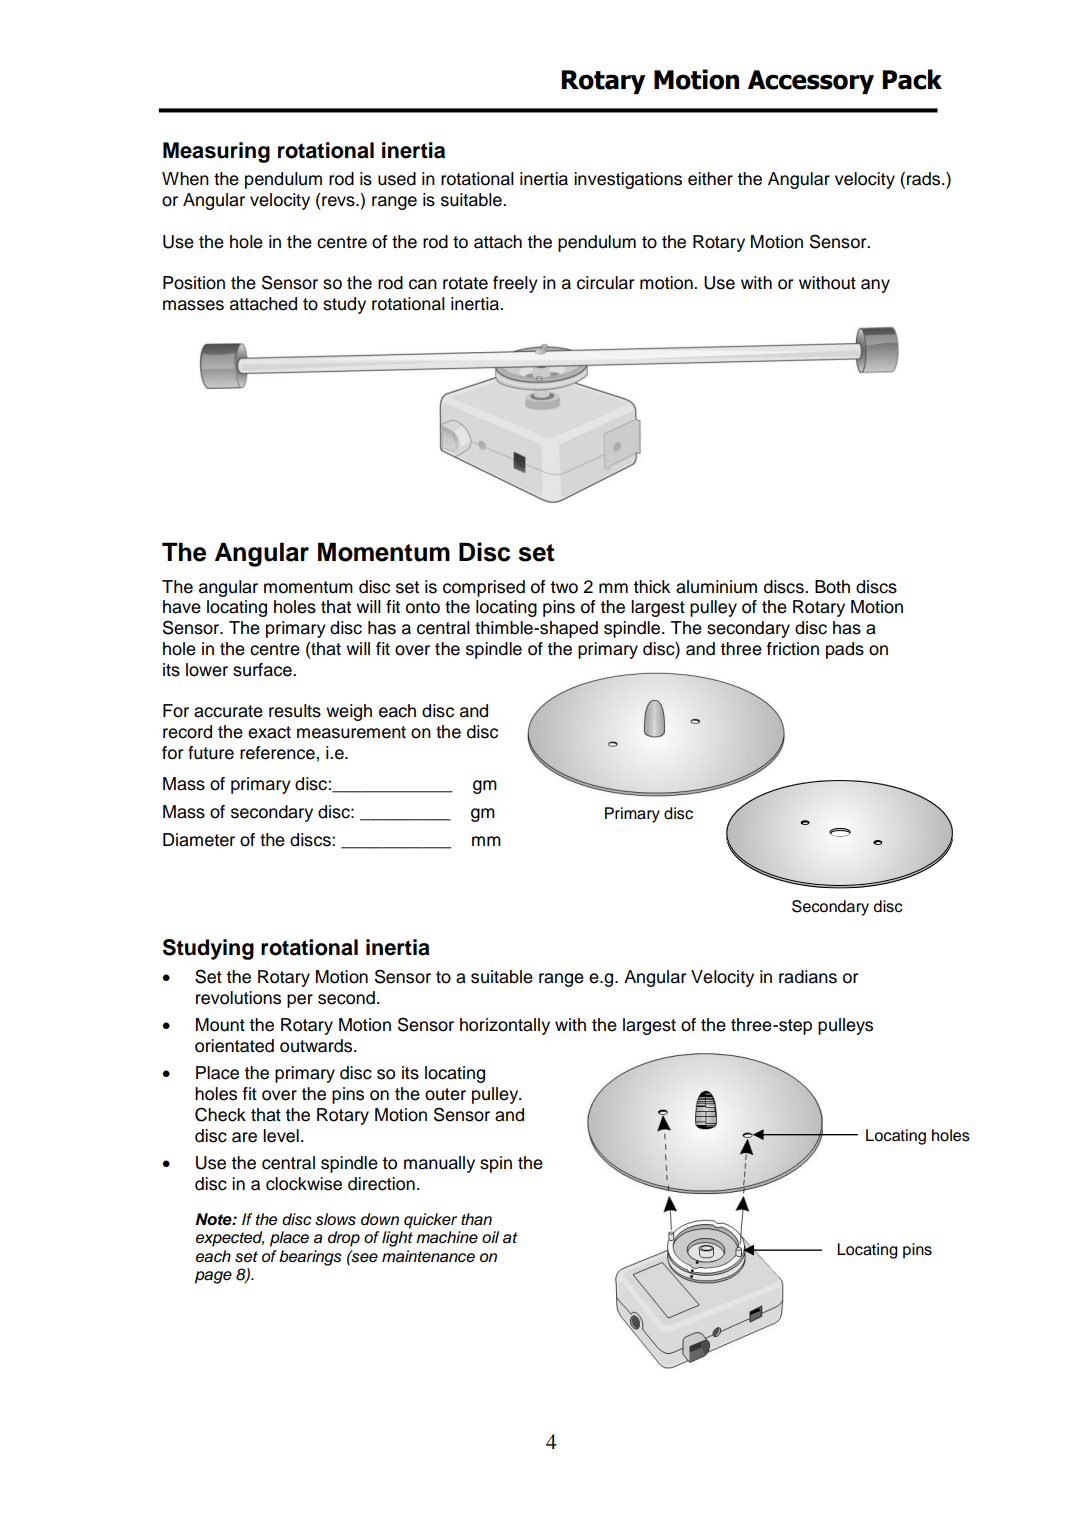 Image resolution: width=1073 pixels, height=1518 pixels. Describe the element at coordinates (216, 152) in the screenshot. I see `Measuring` at that location.
